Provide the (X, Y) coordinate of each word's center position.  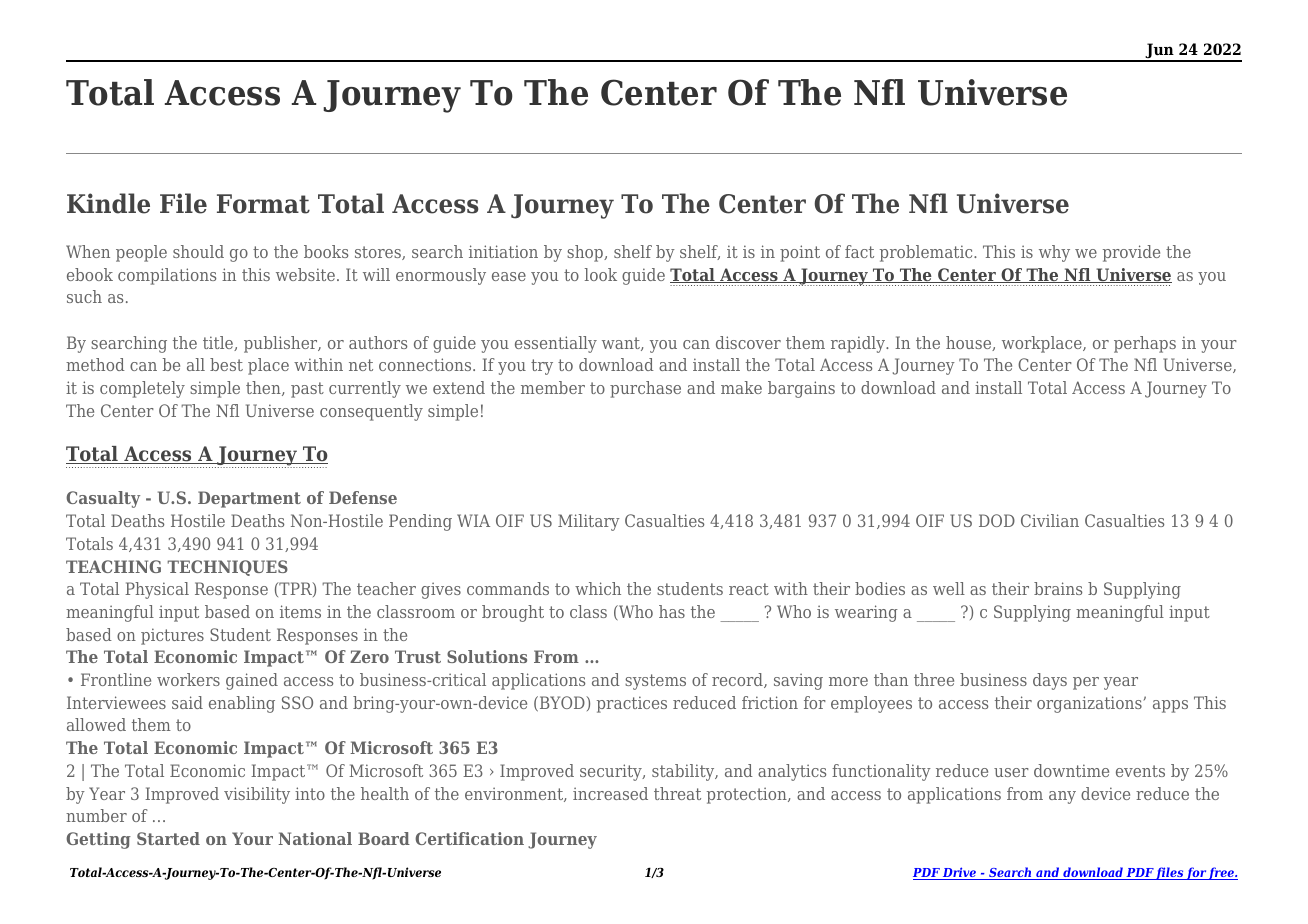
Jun (1159, 52)
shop (586, 253)
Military (589, 522)
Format (263, 204)
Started (168, 838)
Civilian (1050, 520)
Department (249, 499)
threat (677, 793)
